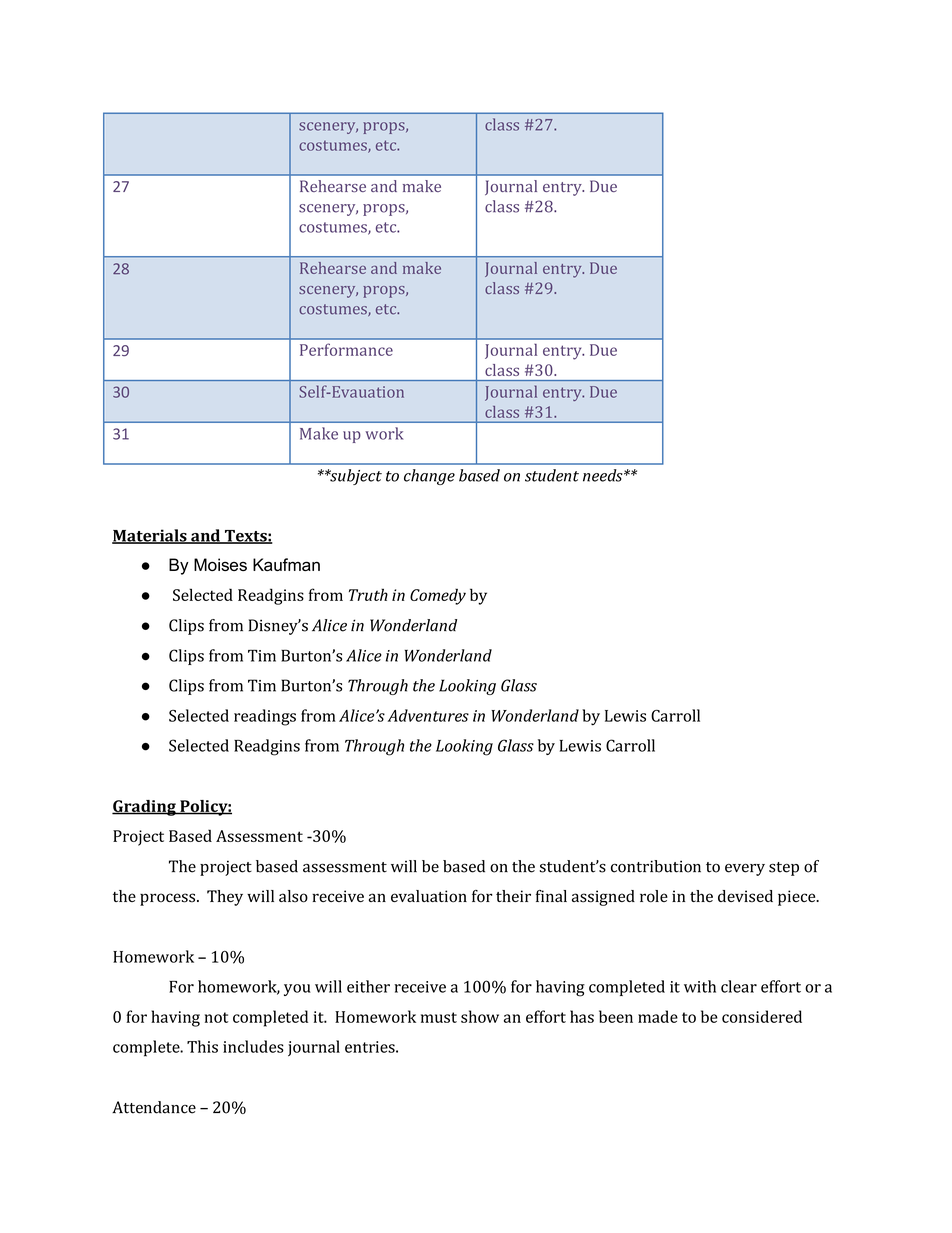  Describe the element at coordinates (480, 1016) in the screenshot. I see `show` at that location.
